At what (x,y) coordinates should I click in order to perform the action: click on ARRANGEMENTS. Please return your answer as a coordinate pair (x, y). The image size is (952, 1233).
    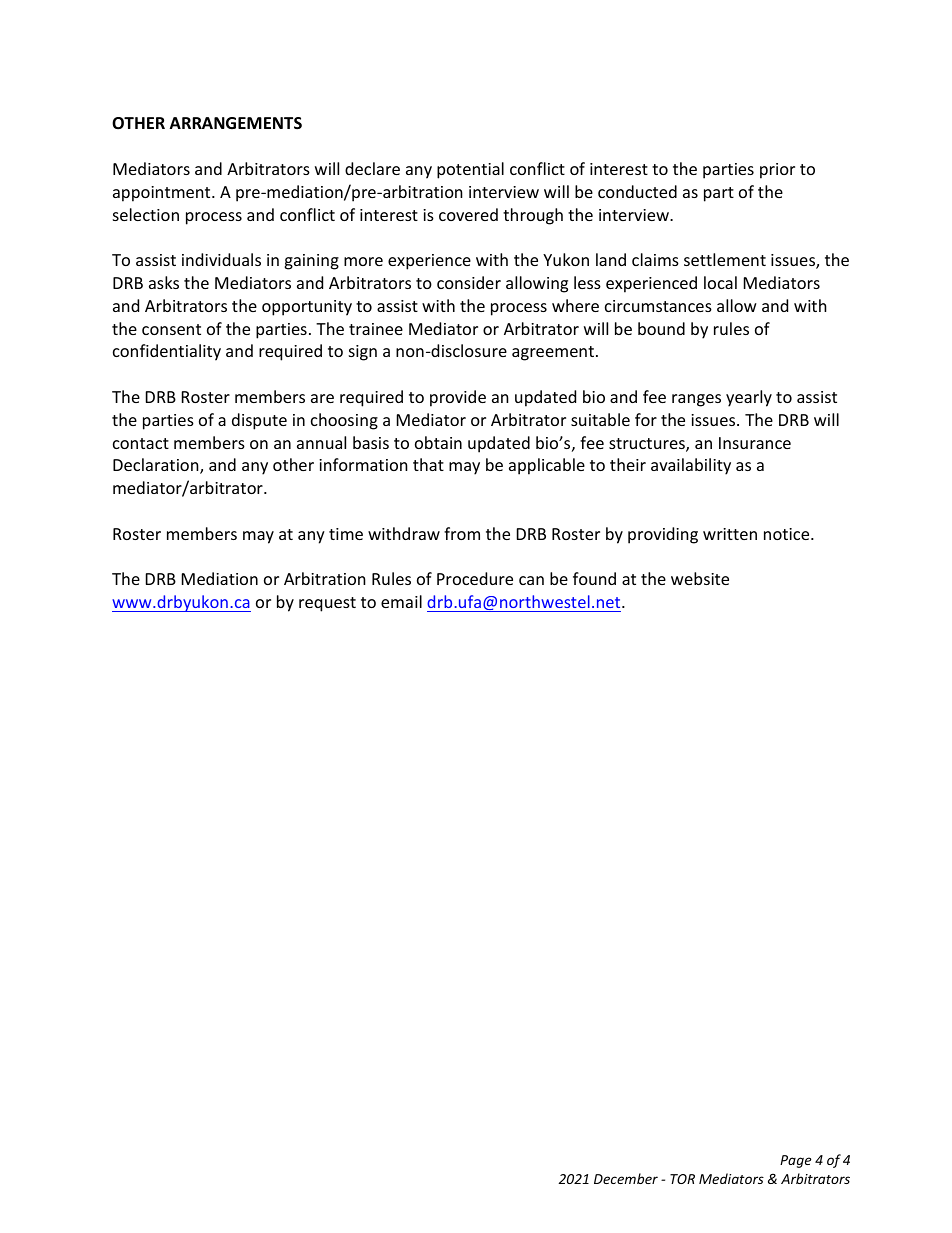
    Looking at the image, I should click on (236, 123).
